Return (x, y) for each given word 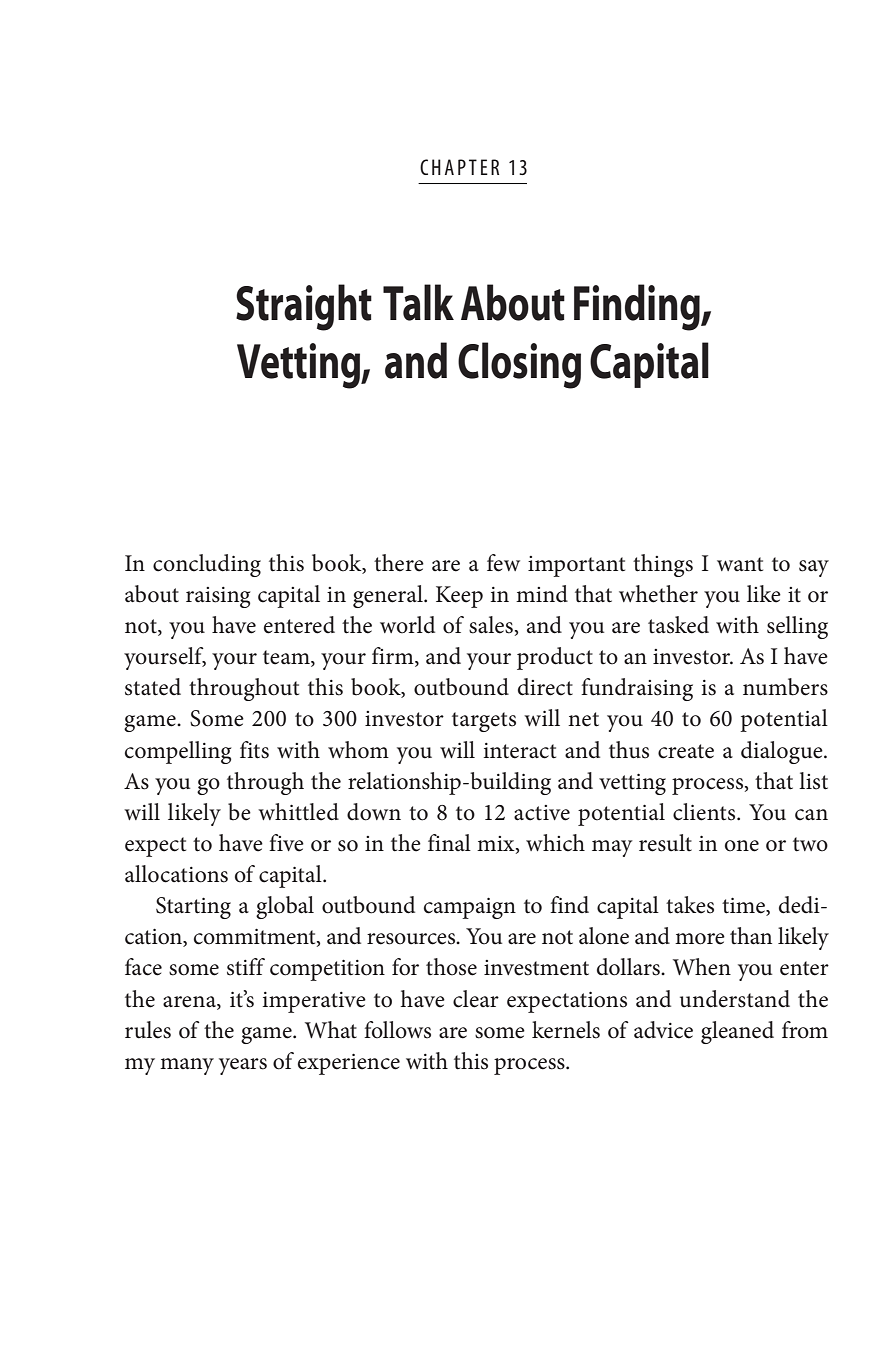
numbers (785, 687)
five (286, 843)
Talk (418, 302)
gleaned (737, 1032)
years (243, 1066)
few (503, 563)
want (740, 564)
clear (476, 999)
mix (497, 844)
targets (484, 722)
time (744, 907)
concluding (207, 565)
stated (153, 687)
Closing (519, 365)
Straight (304, 307)
